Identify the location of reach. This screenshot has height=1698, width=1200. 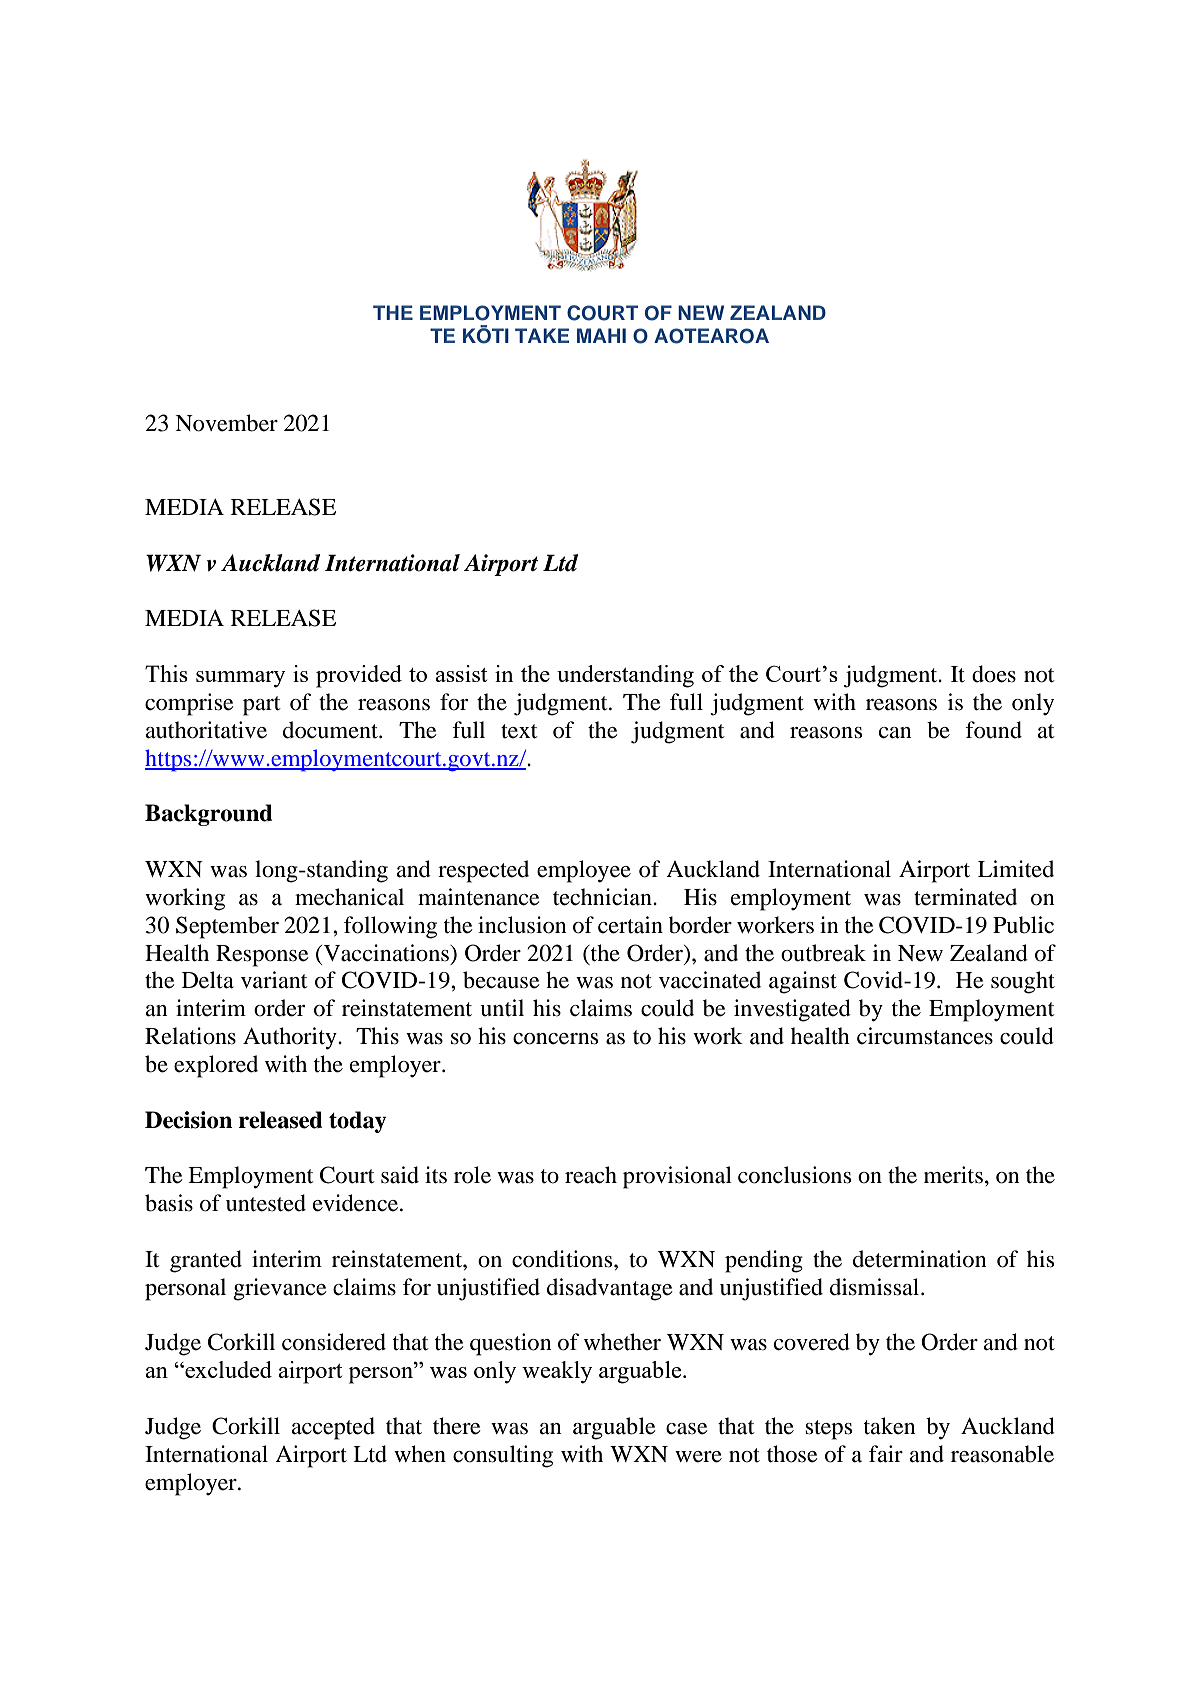
(591, 1175).
